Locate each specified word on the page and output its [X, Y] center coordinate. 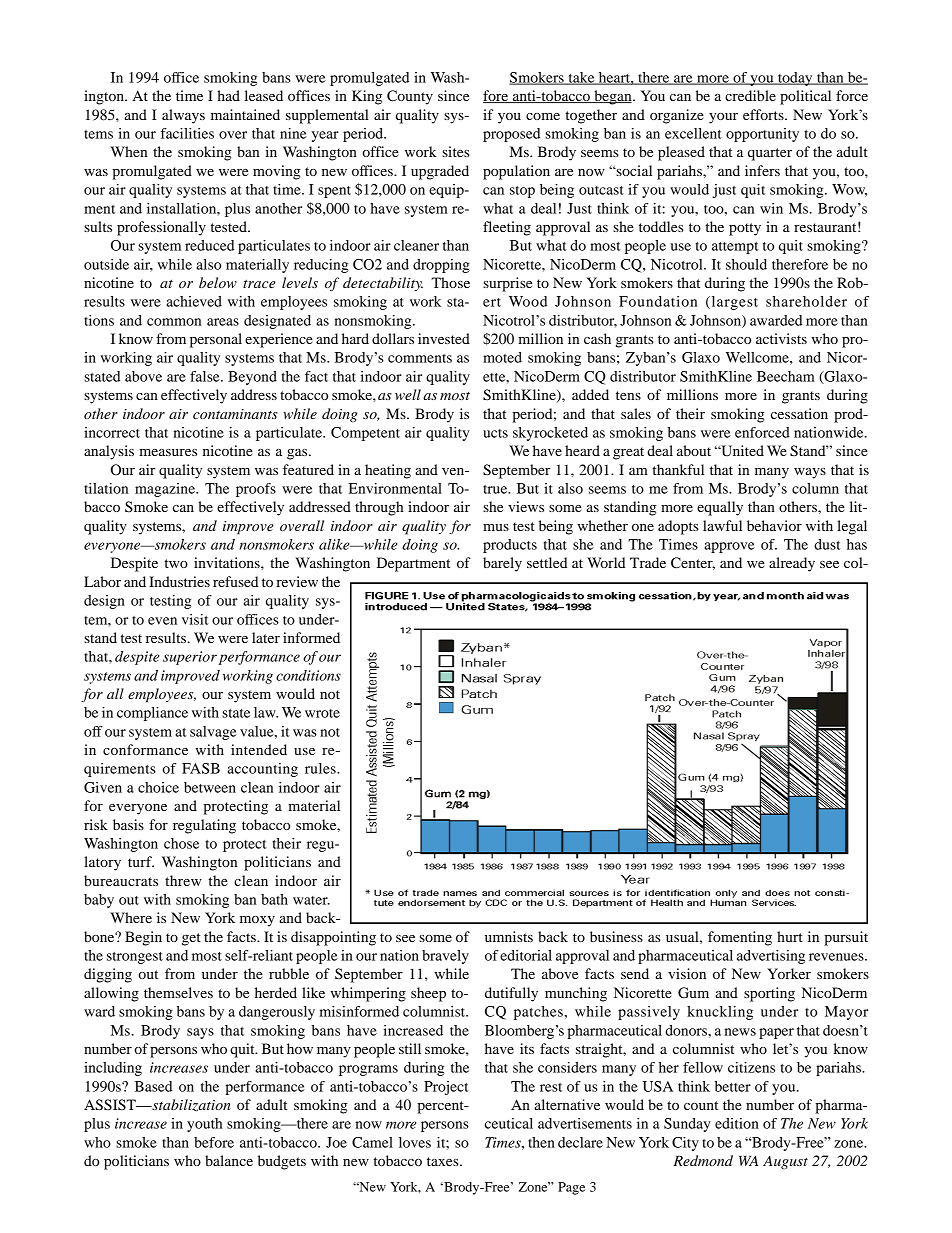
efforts [764, 114]
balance [229, 1160]
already [792, 564]
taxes [444, 1161]
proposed [511, 135]
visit [195, 619]
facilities [187, 133]
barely [502, 564]
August [785, 1162]
